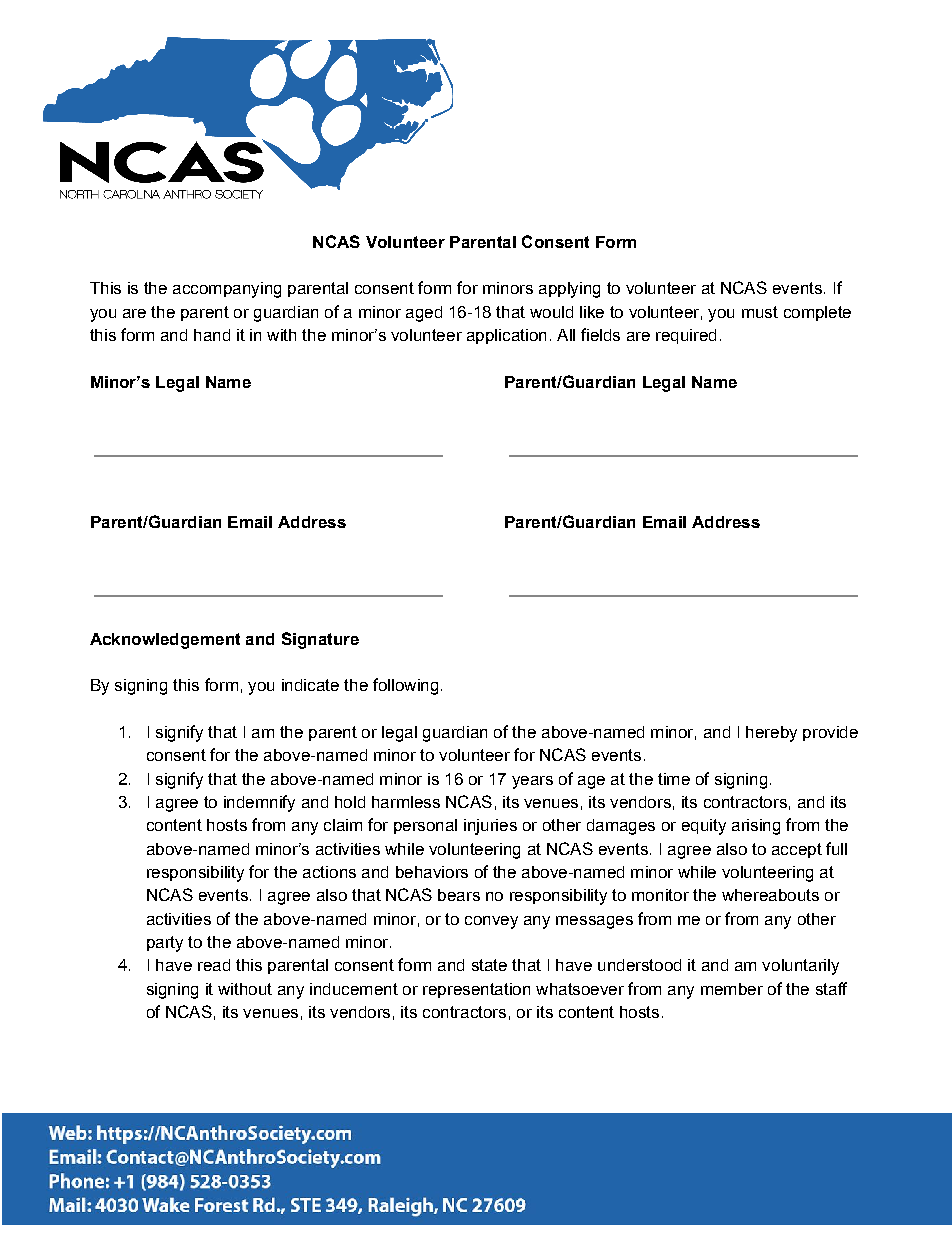 The width and height of the image is (952, 1233). What do you see at coordinates (771, 734) in the image?
I see `hereby` at bounding box center [771, 734].
